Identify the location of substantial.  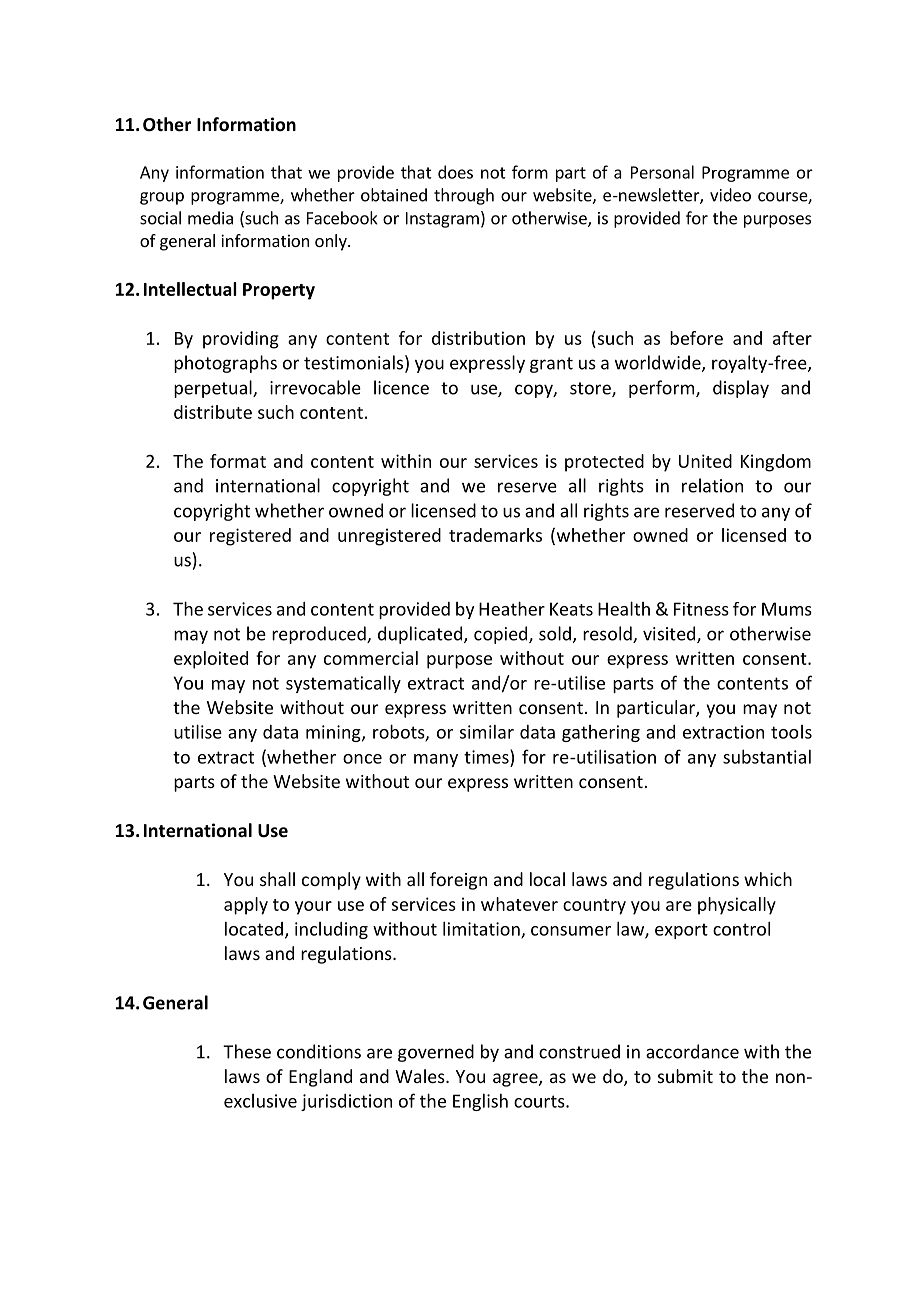
(767, 756).
